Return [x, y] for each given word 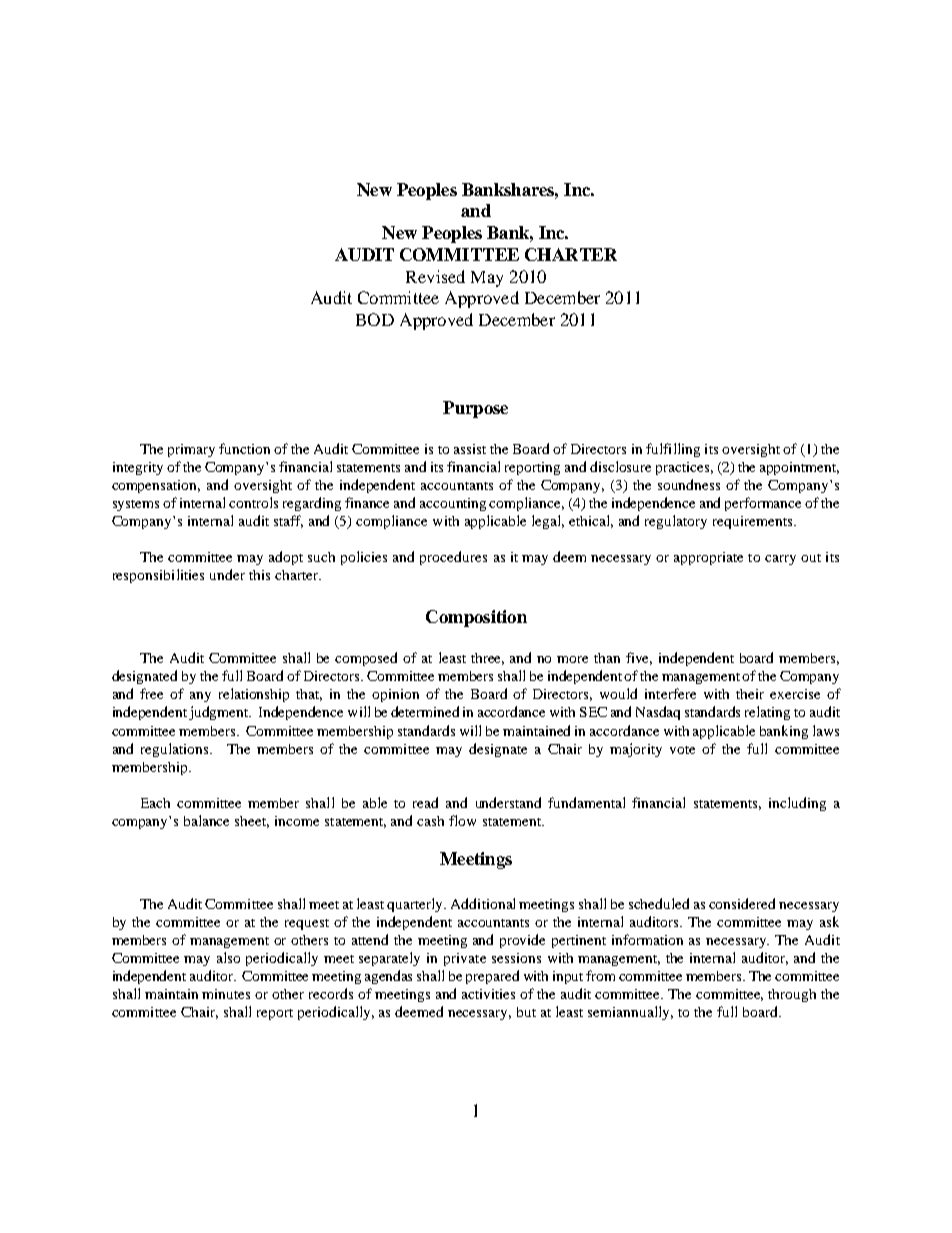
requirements [754, 522]
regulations [176, 750]
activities [488, 994]
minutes [226, 994]
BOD [375, 319]
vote [682, 750]
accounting [453, 504]
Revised [435, 276]
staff [288, 521]
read [425, 802]
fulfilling [673, 450]
